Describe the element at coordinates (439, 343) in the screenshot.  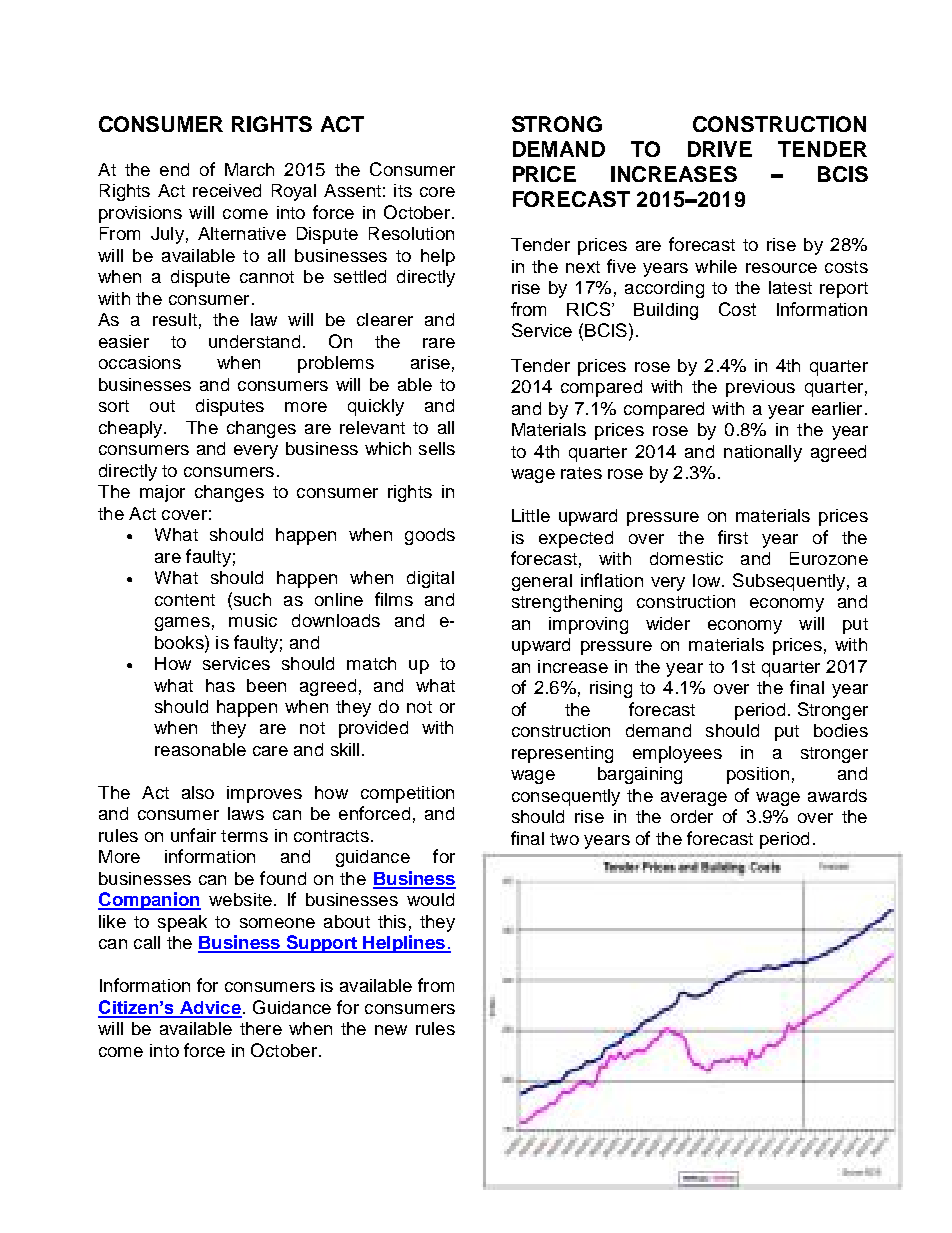
I see `rare` at that location.
